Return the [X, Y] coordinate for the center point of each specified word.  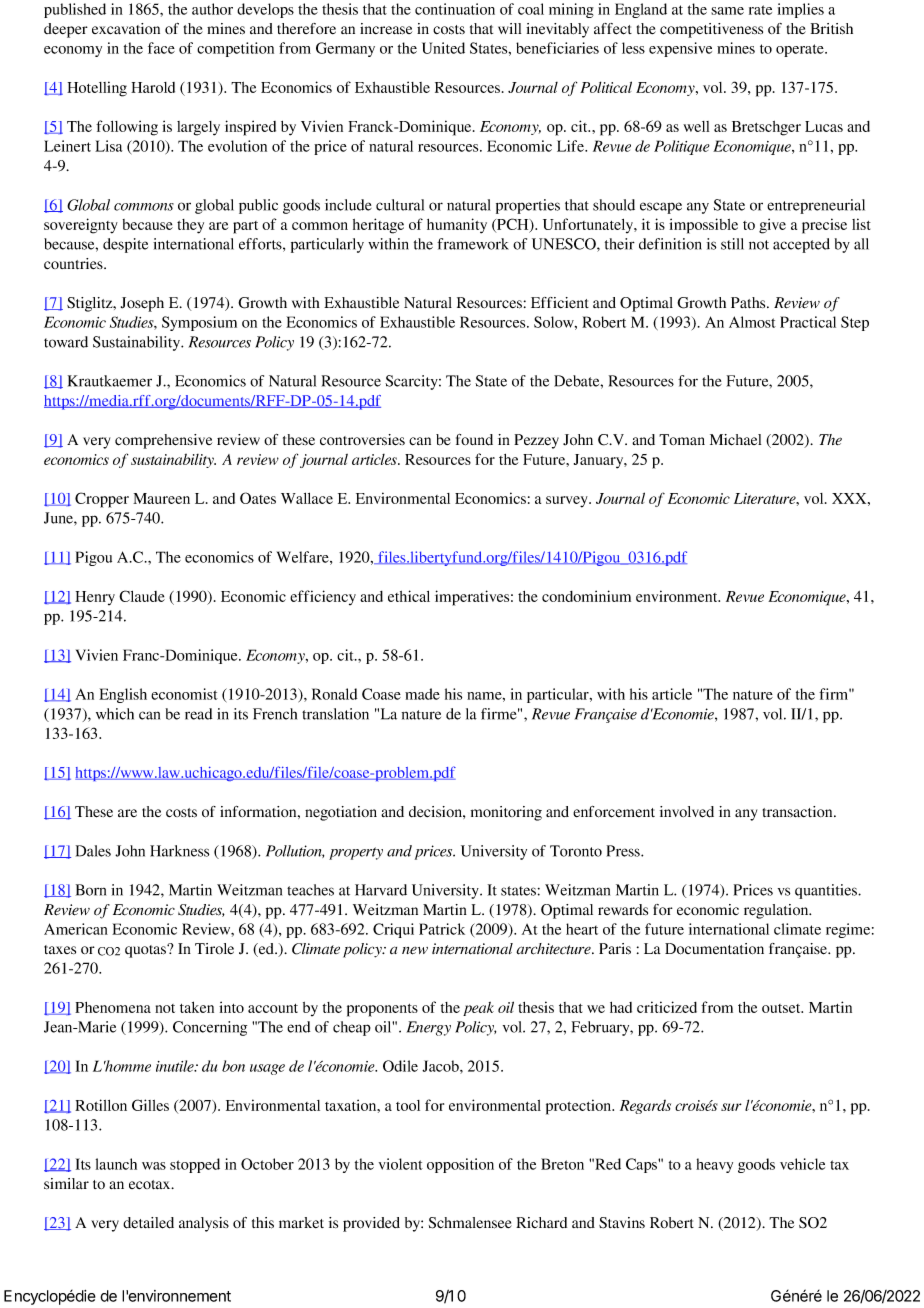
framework [473, 244]
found [474, 440]
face [161, 48]
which [115, 714]
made [422, 694]
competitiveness [711, 30]
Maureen [161, 498]
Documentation [714, 949]
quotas [146, 951]
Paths [749, 302]
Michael [735, 440]
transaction [799, 811]
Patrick [442, 929]
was [154, 1166]
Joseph [142, 304]
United [443, 48]
